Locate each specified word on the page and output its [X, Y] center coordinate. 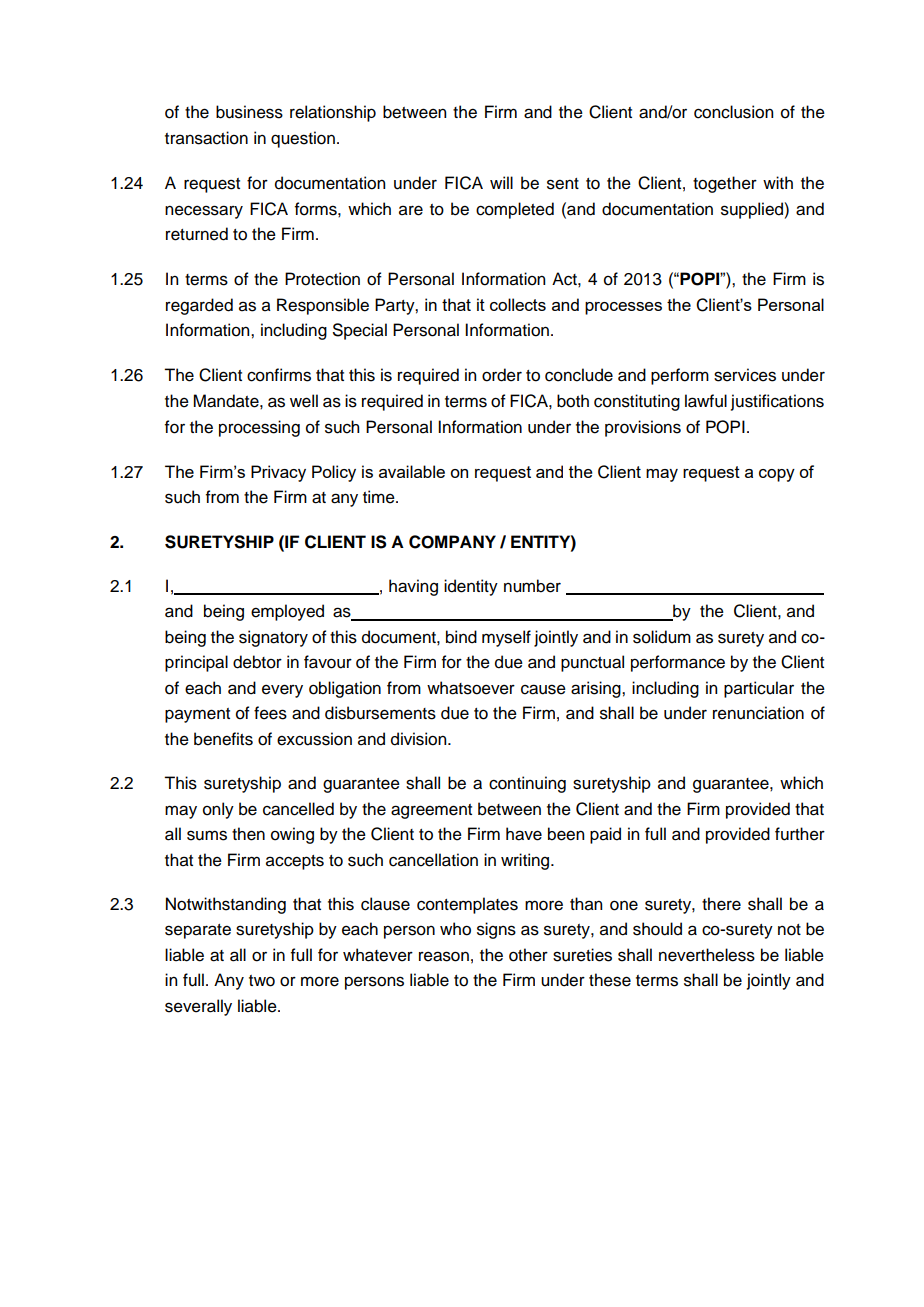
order [502, 375]
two [262, 981]
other [528, 955]
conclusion [733, 112]
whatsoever [471, 688]
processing [259, 428]
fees [270, 713]
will [501, 182]
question [303, 139]
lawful [706, 401]
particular [759, 689]
